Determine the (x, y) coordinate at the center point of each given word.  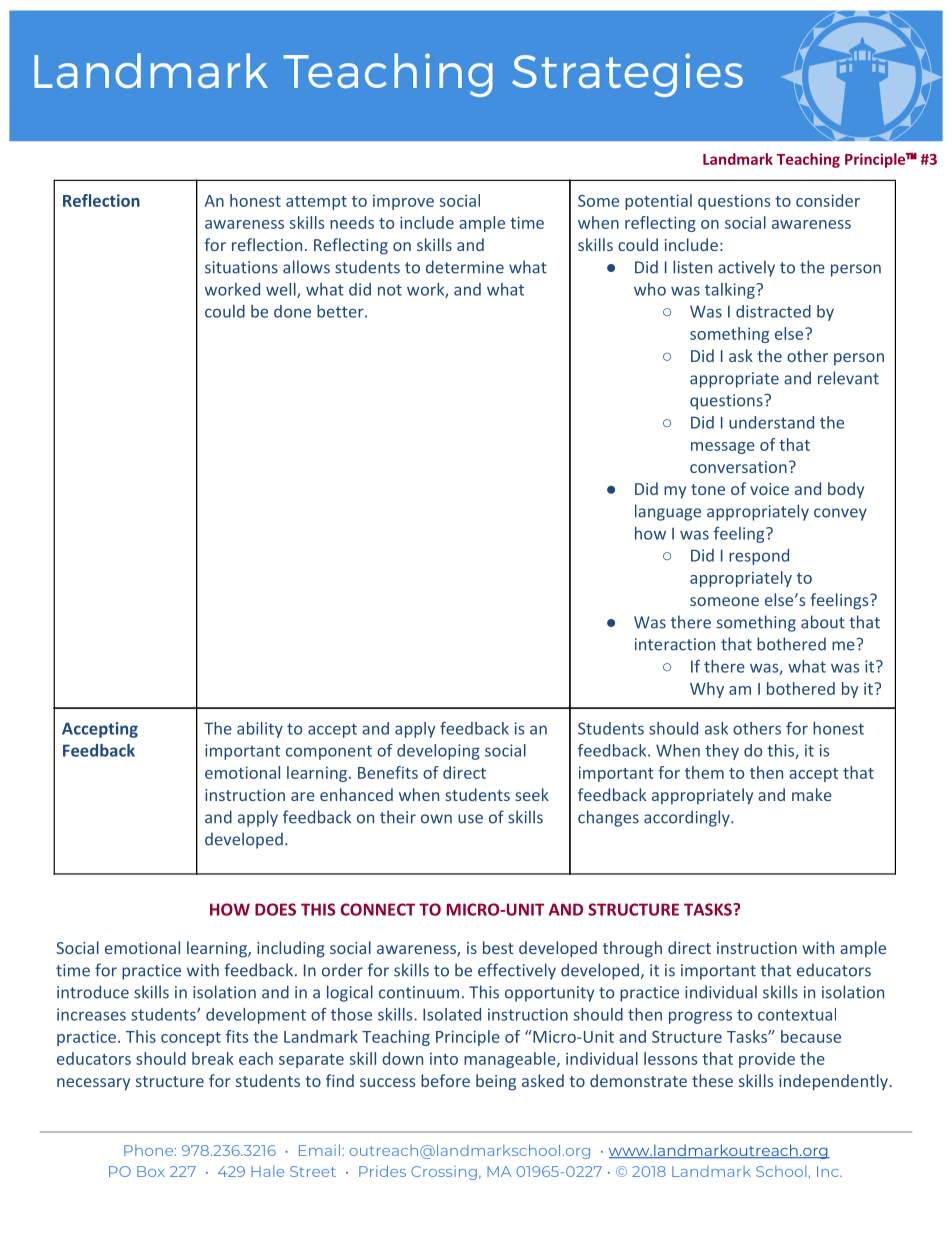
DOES (275, 909)
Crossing (444, 1173)
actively (746, 268)
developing (438, 752)
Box (151, 1171)
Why (707, 690)
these (712, 1080)
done (292, 311)
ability (260, 730)
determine (465, 267)
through (632, 949)
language (668, 512)
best (498, 947)
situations (241, 267)
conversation (738, 467)
